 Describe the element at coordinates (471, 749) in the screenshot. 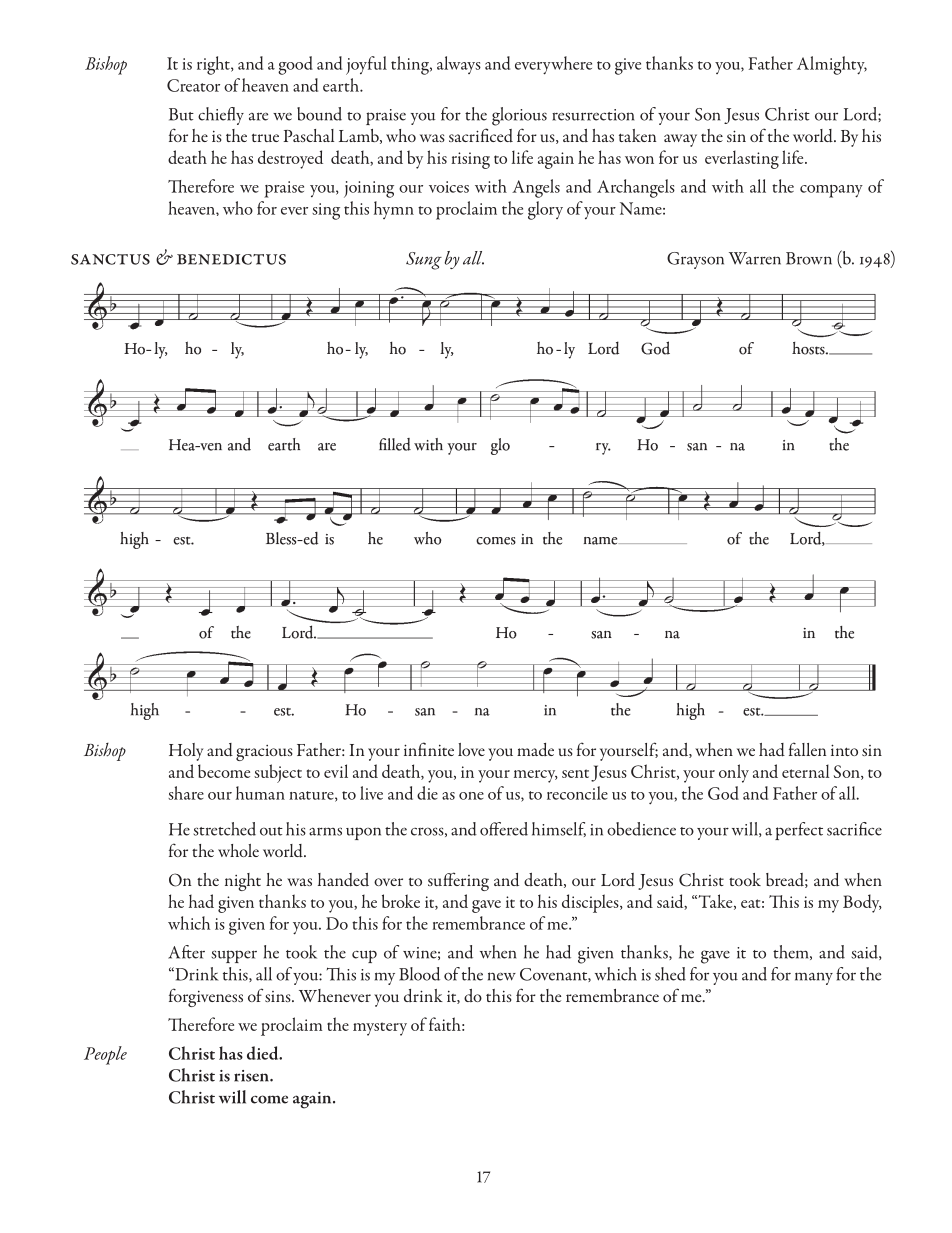

I see `love` at that location.
